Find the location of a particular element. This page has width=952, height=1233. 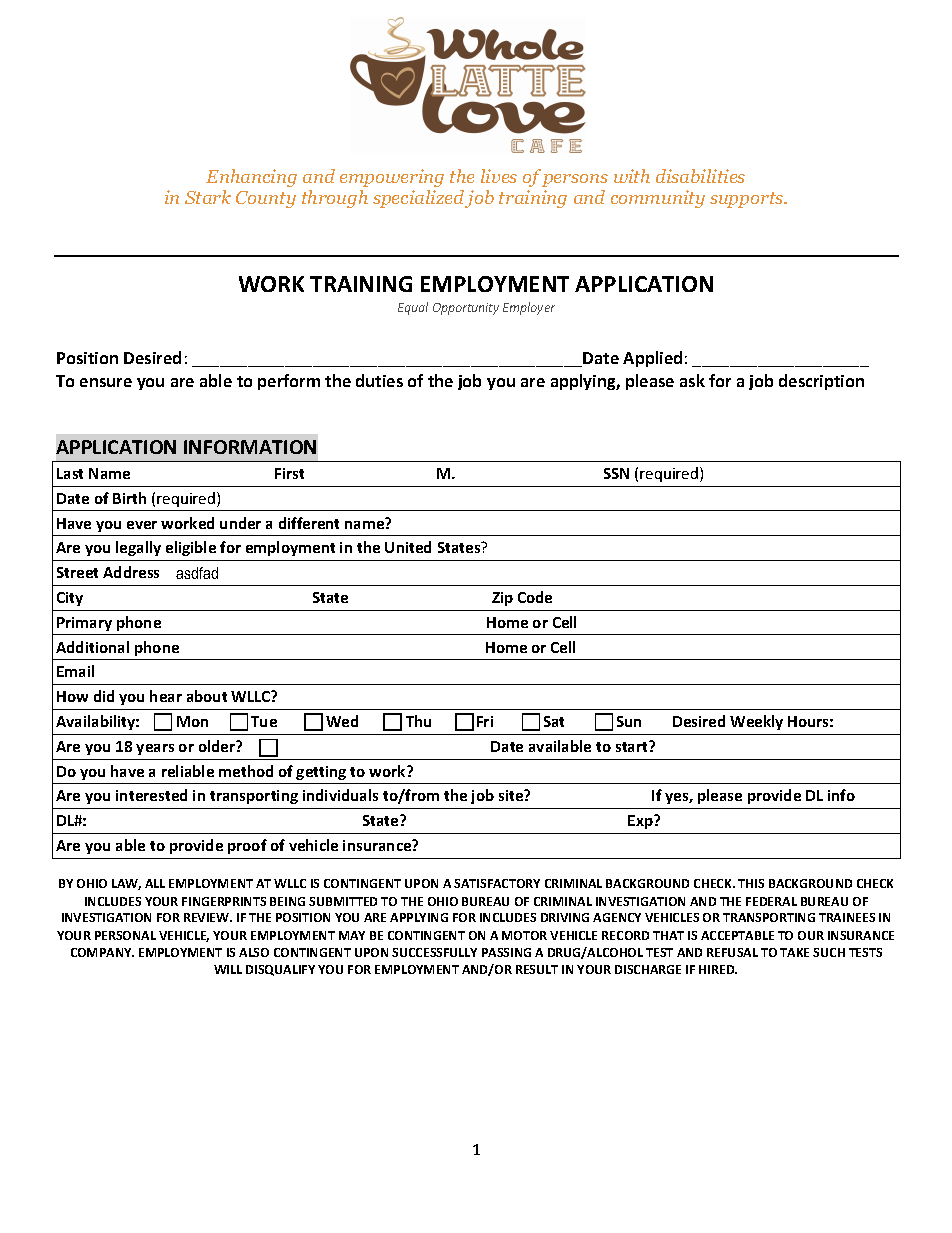

PERSONAL is located at coordinates (125, 935).
